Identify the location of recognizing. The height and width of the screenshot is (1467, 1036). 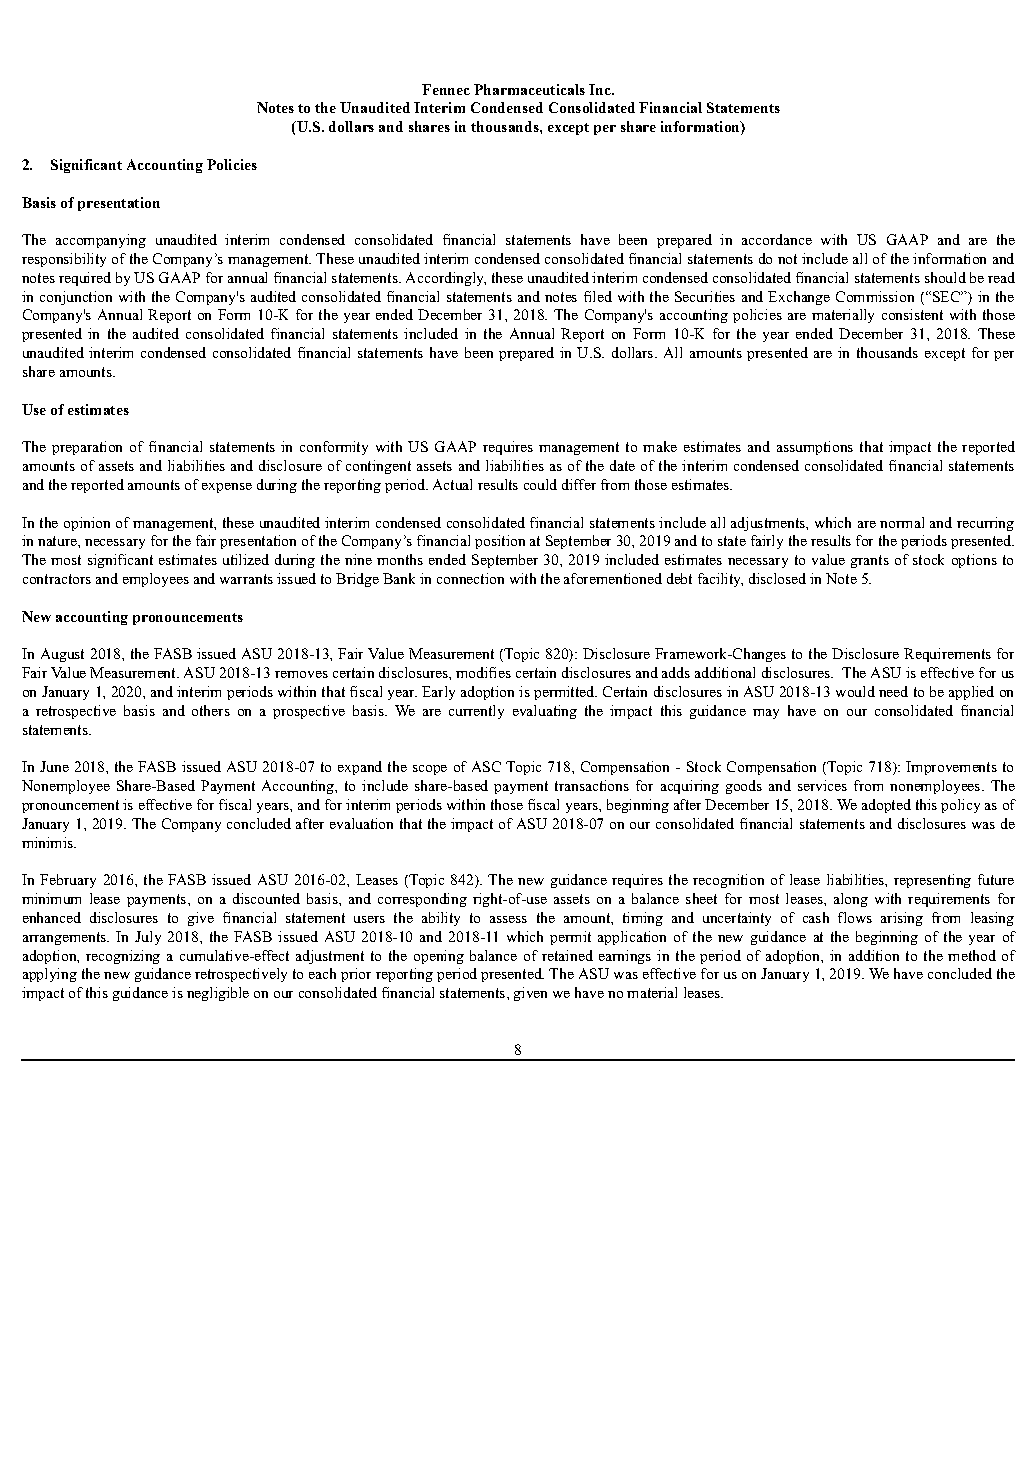
(123, 957).
